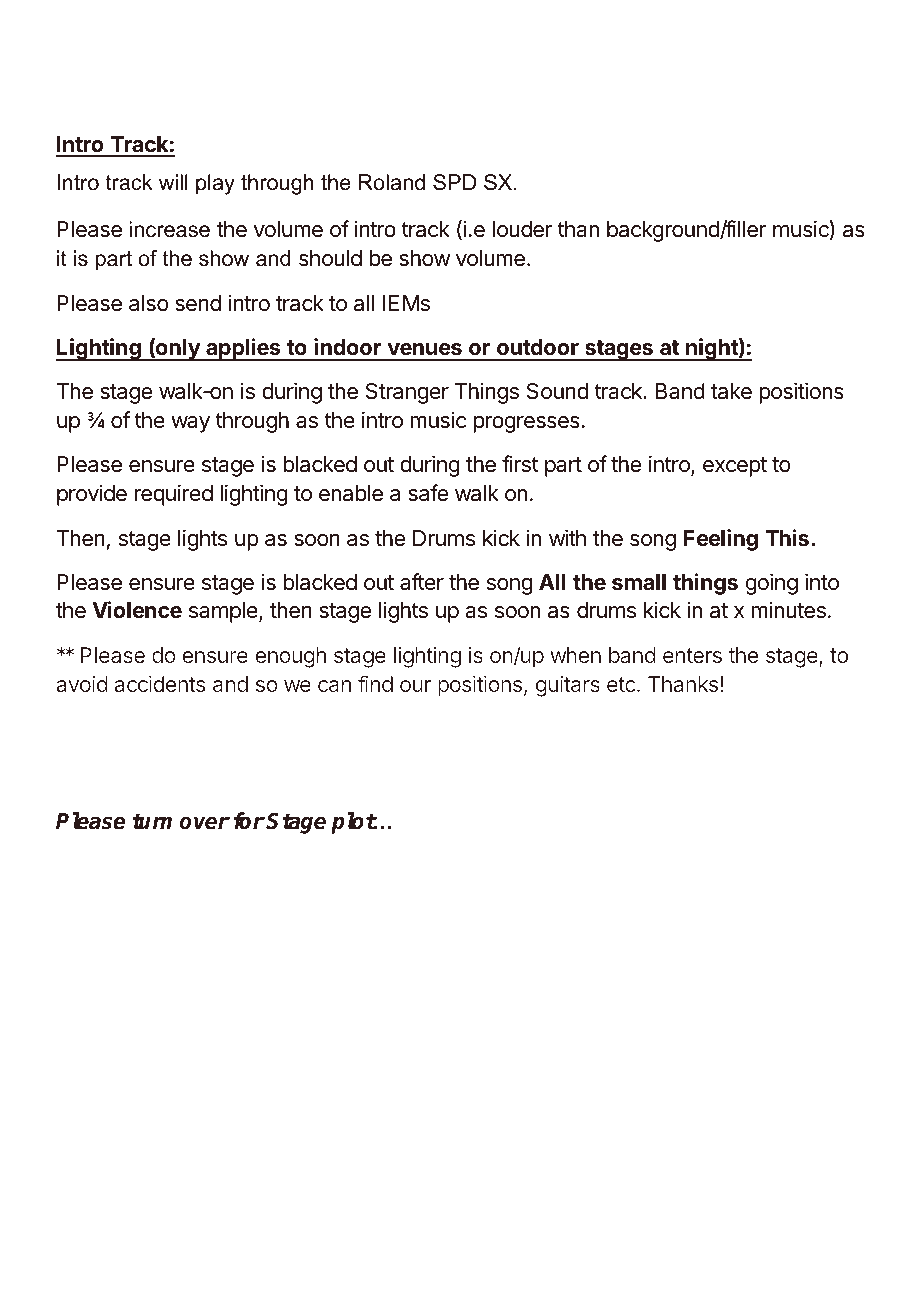 The width and height of the image is (924, 1308). Describe the element at coordinates (522, 229) in the image. I see `louder` at that location.
